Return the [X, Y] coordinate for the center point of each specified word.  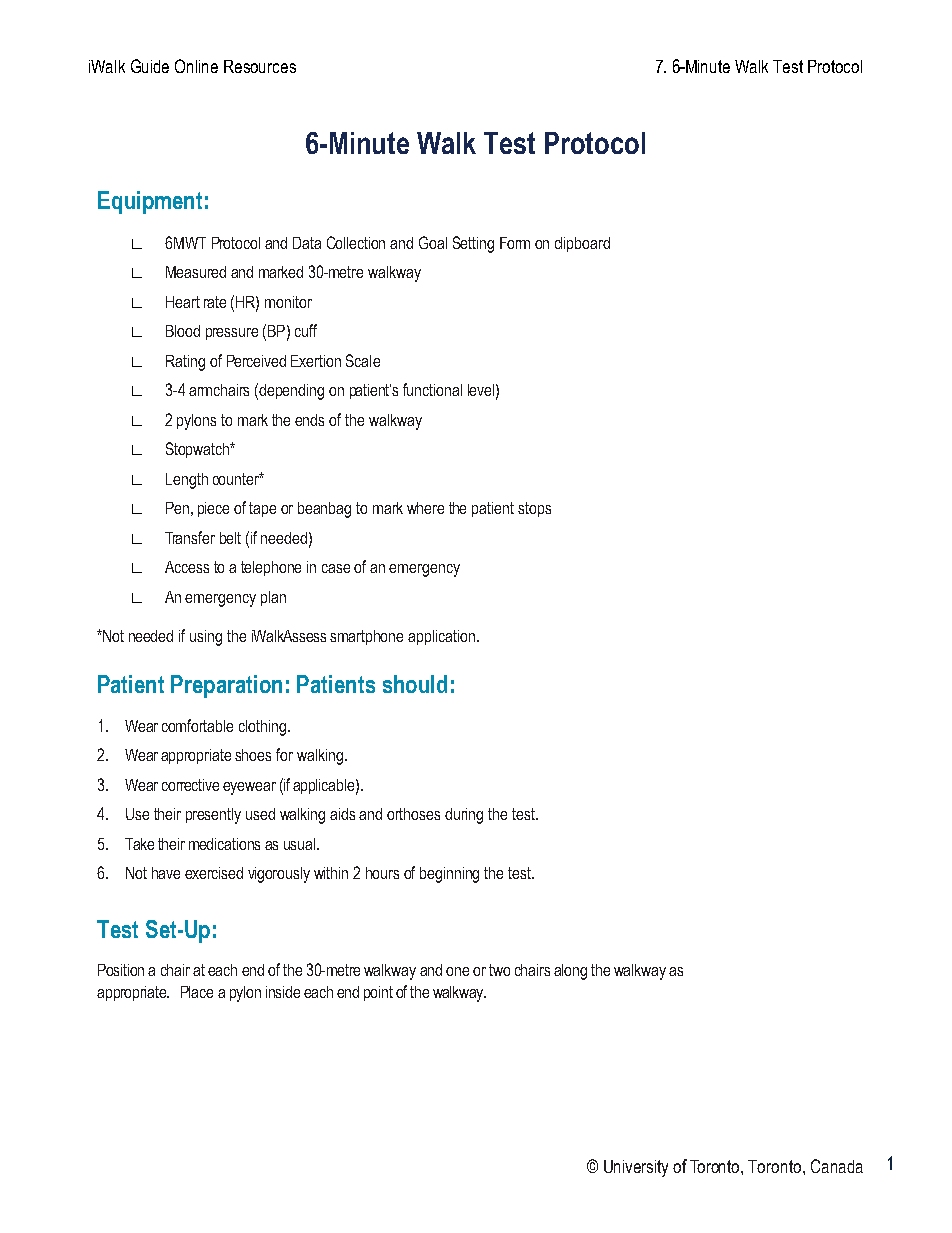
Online [196, 66]
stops [534, 509]
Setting [473, 244]
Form [515, 243]
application [441, 637]
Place [197, 992]
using [206, 638]
